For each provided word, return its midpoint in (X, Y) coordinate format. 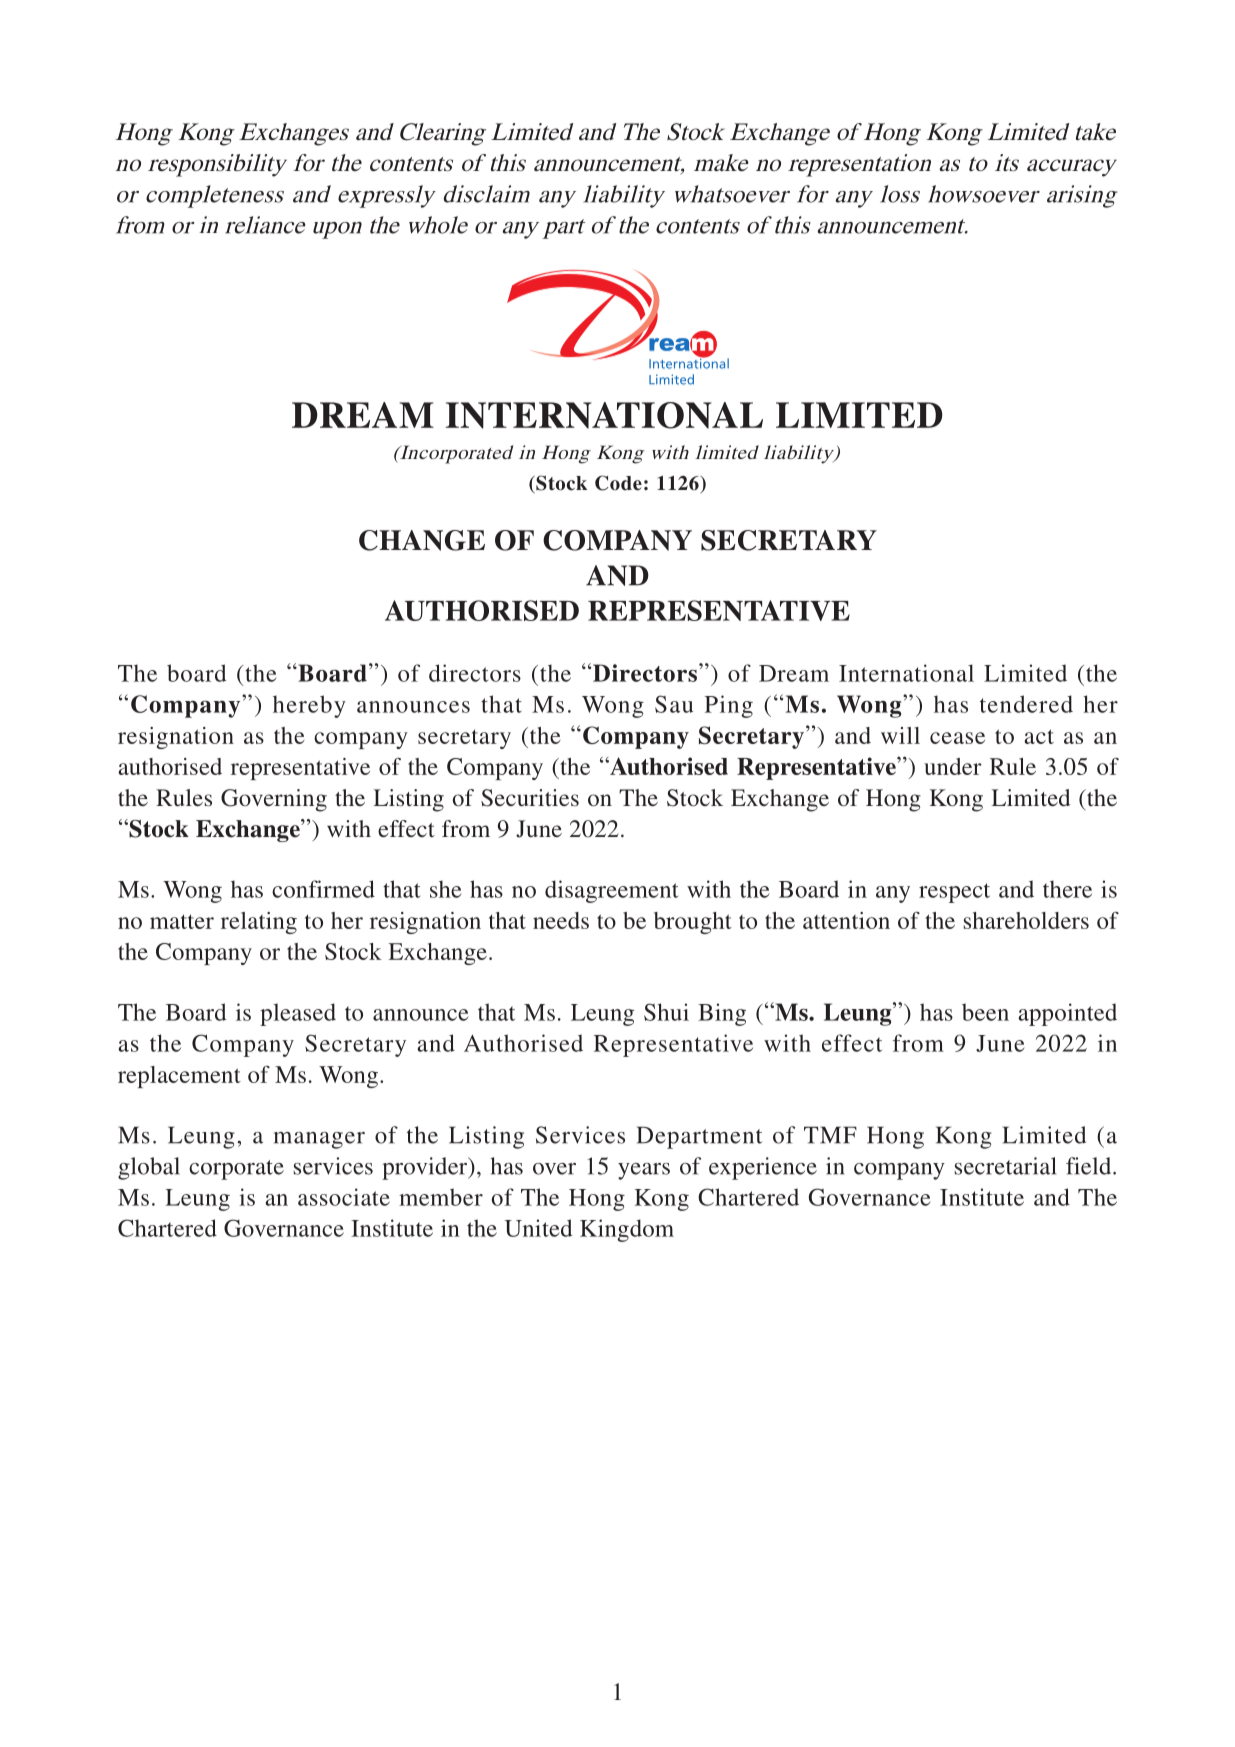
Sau (674, 704)
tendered (1026, 704)
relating (259, 923)
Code (618, 483)
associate (344, 1197)
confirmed (323, 889)
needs (561, 920)
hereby (309, 706)
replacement (179, 1077)
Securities (530, 798)
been (985, 1012)
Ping (729, 706)
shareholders (1026, 920)
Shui (666, 1012)
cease (957, 738)
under (953, 766)
